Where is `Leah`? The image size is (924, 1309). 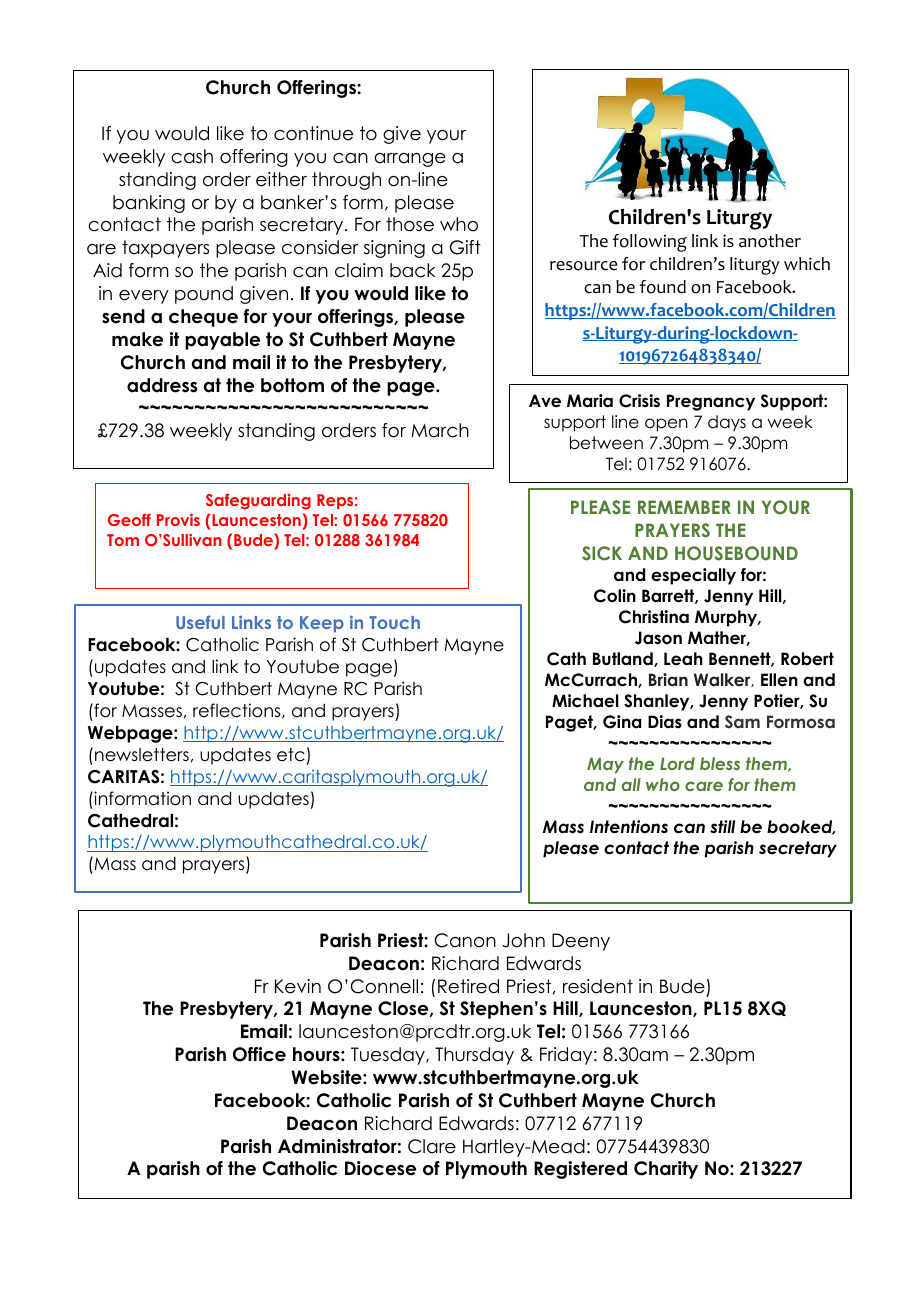
Leah is located at coordinates (683, 659).
